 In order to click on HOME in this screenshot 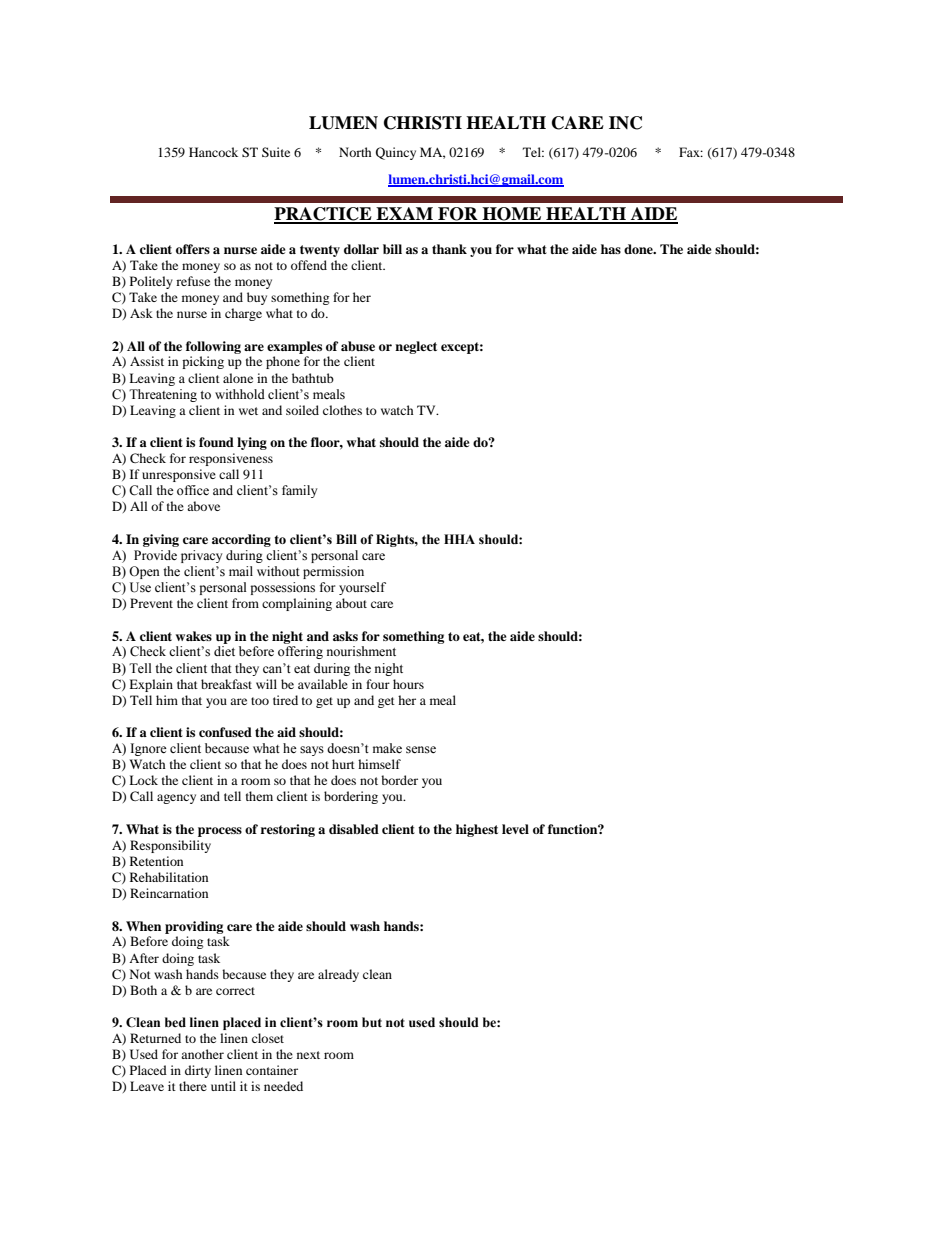, I will do `click(511, 215)`.
